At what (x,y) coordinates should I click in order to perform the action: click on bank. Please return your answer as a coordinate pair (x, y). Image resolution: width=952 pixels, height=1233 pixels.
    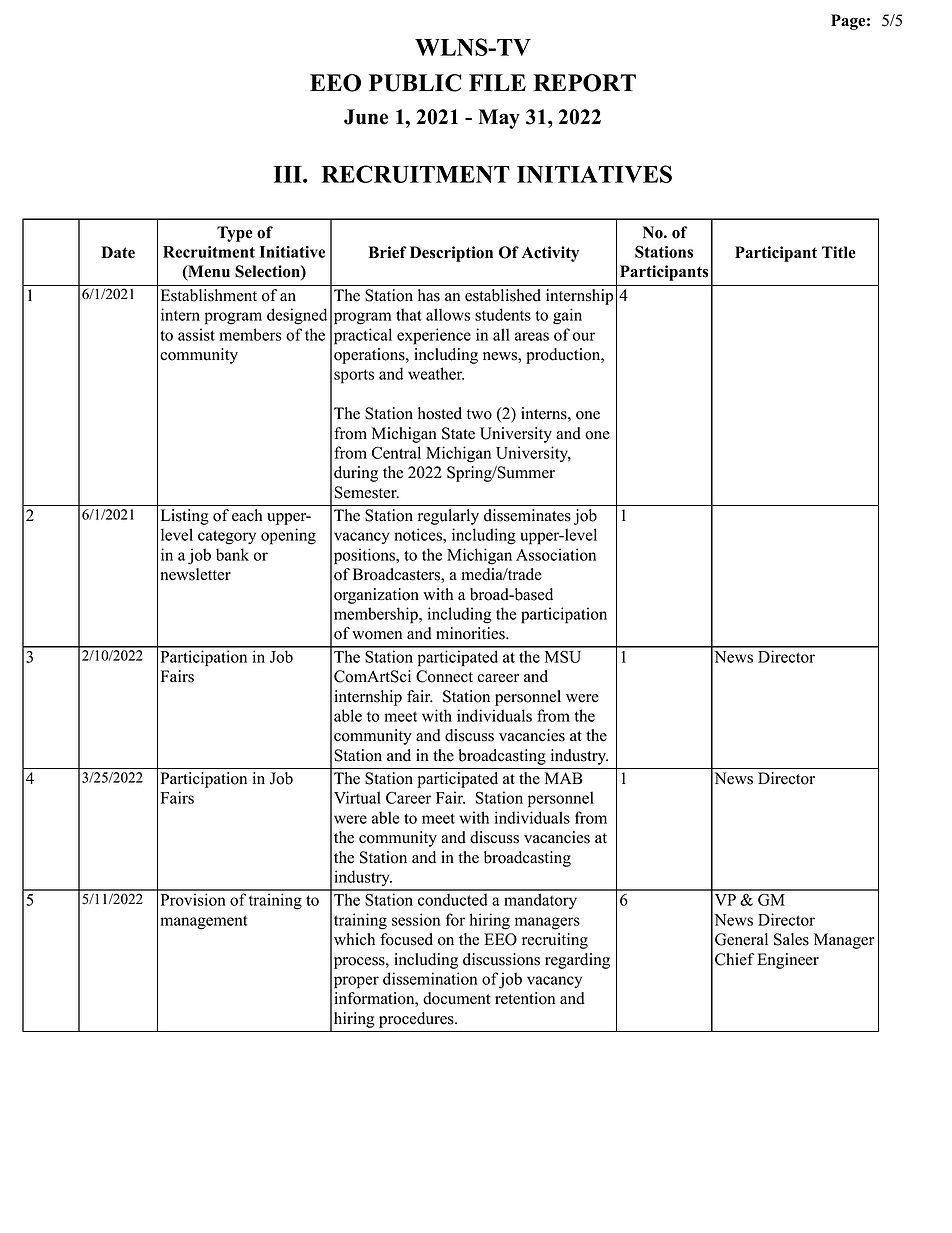
    Looking at the image, I should click on (232, 554).
